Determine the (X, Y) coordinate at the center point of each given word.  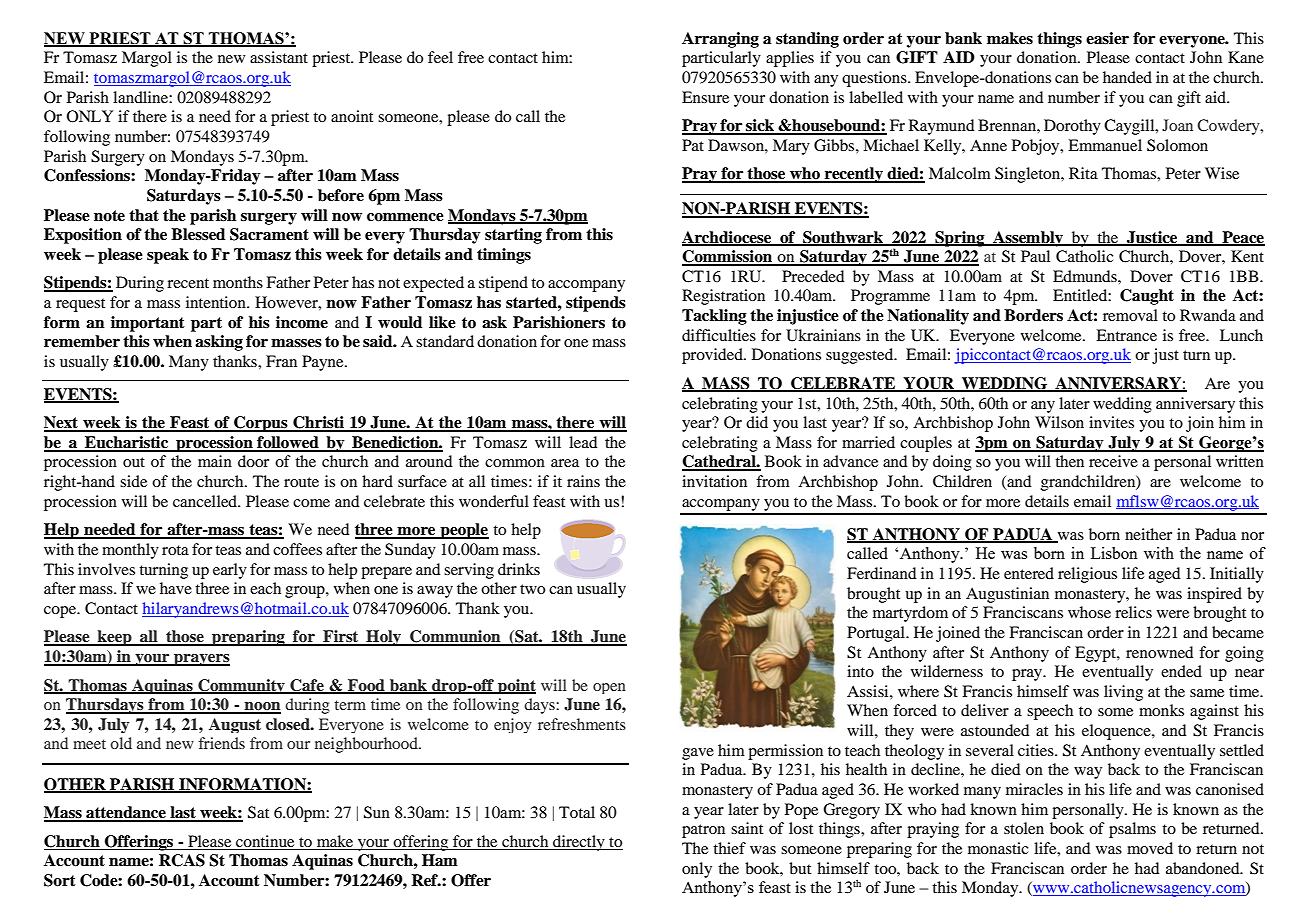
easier (1107, 38)
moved (1150, 848)
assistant (279, 57)
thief (729, 848)
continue (265, 841)
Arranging (720, 40)
